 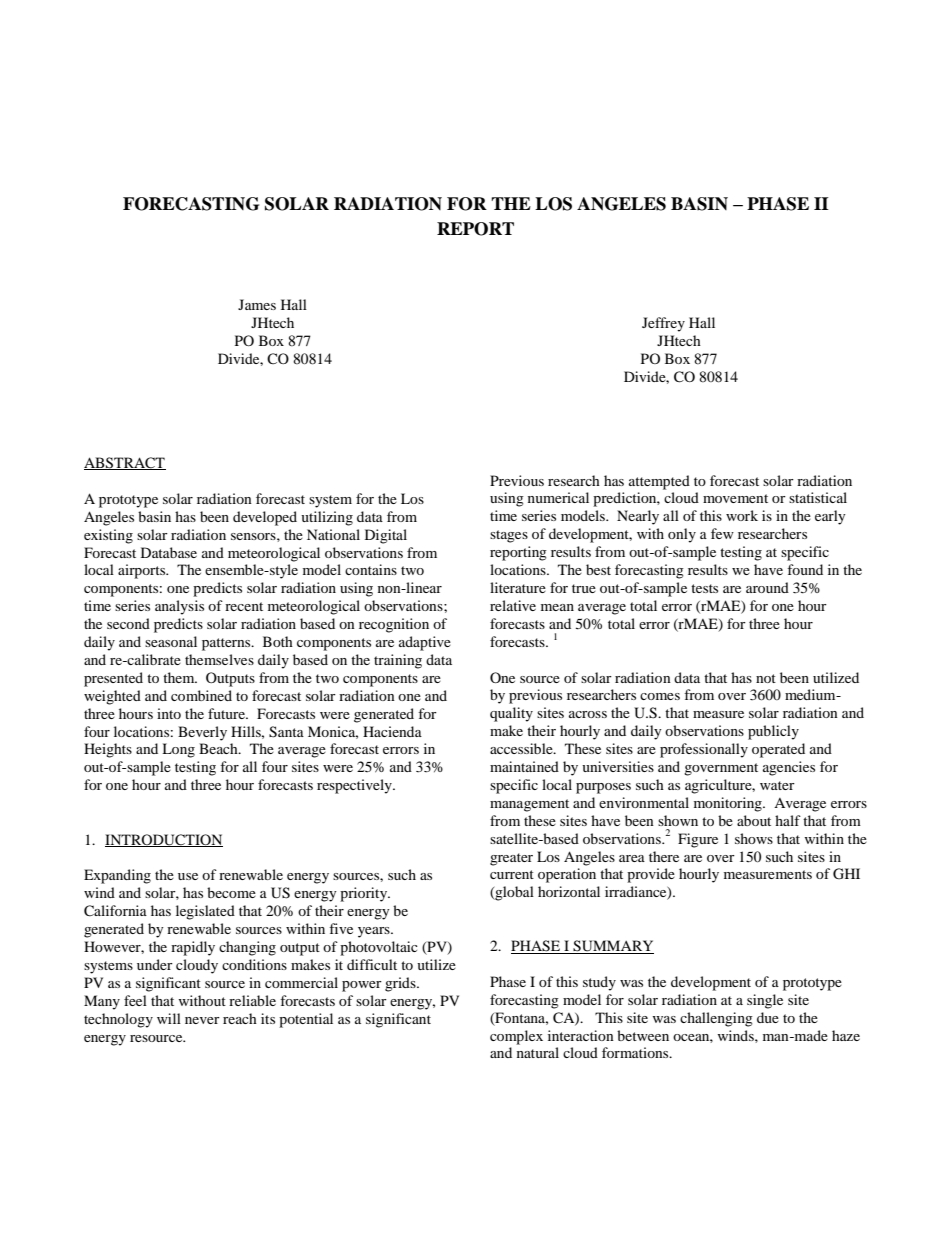 What do you see at coordinates (659, 482) in the screenshot?
I see `attempted` at bounding box center [659, 482].
